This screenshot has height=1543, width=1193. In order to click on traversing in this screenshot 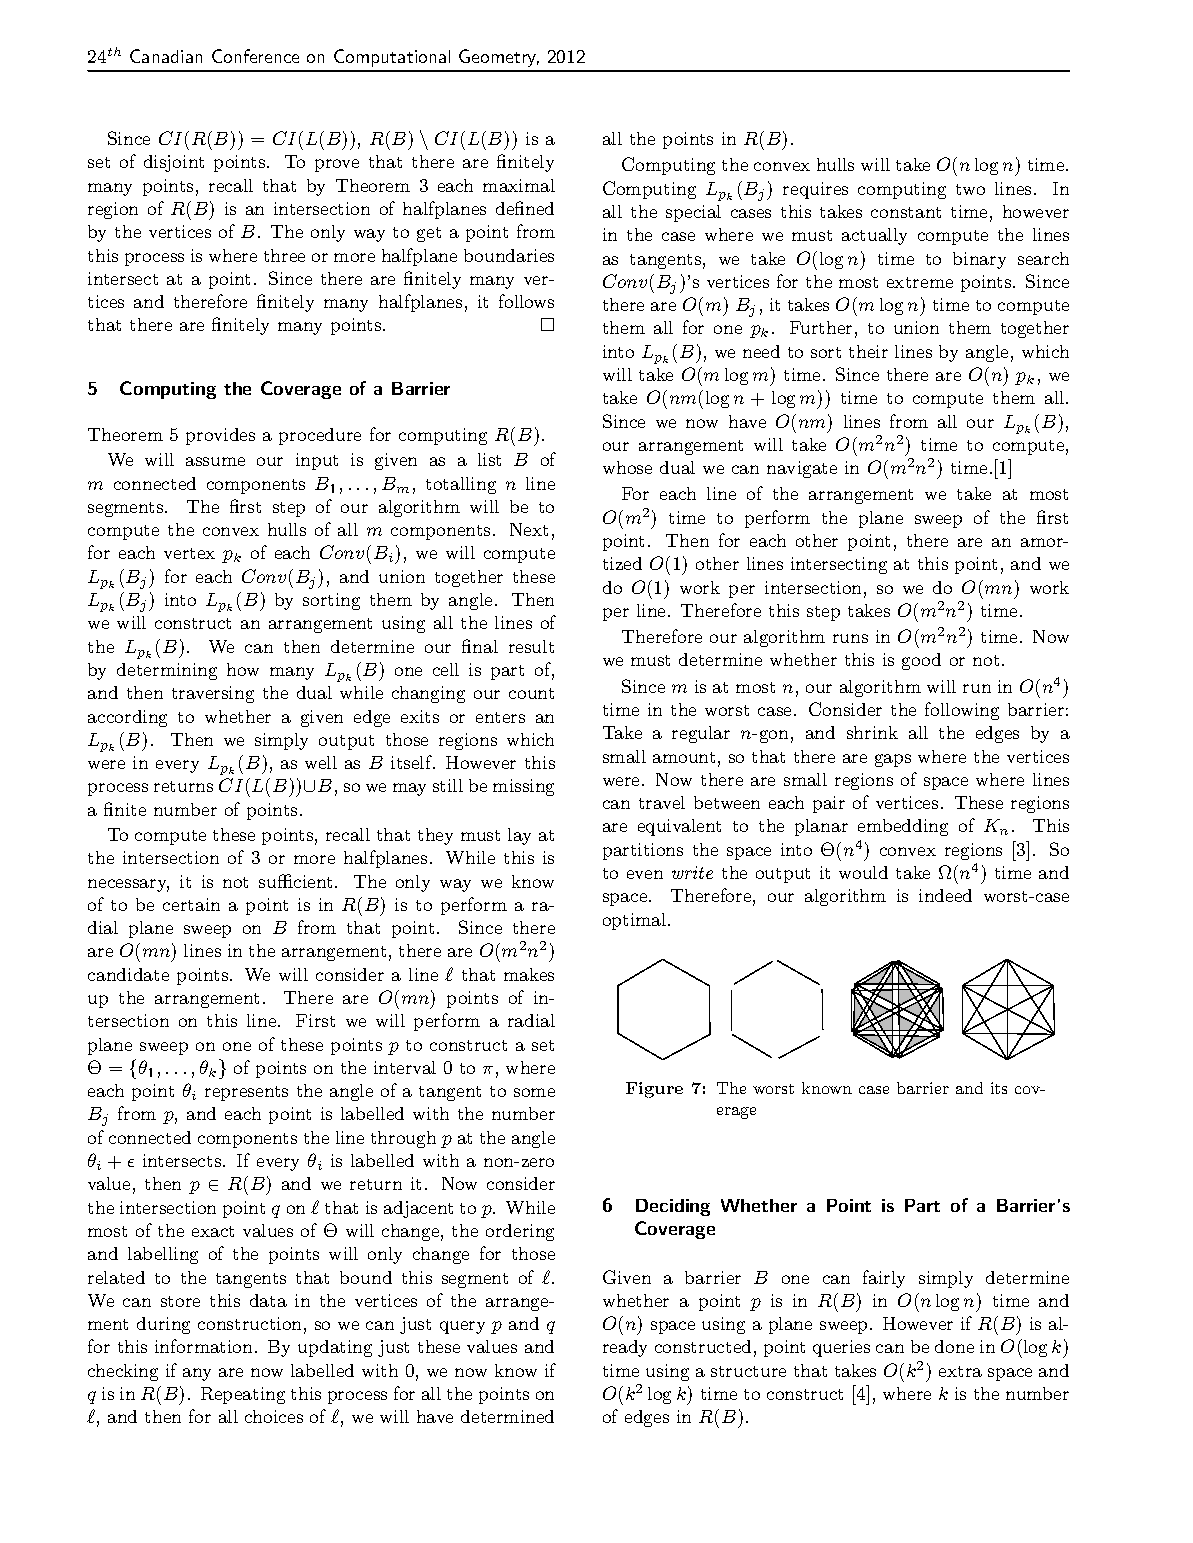, I will do `click(213, 694)`.
